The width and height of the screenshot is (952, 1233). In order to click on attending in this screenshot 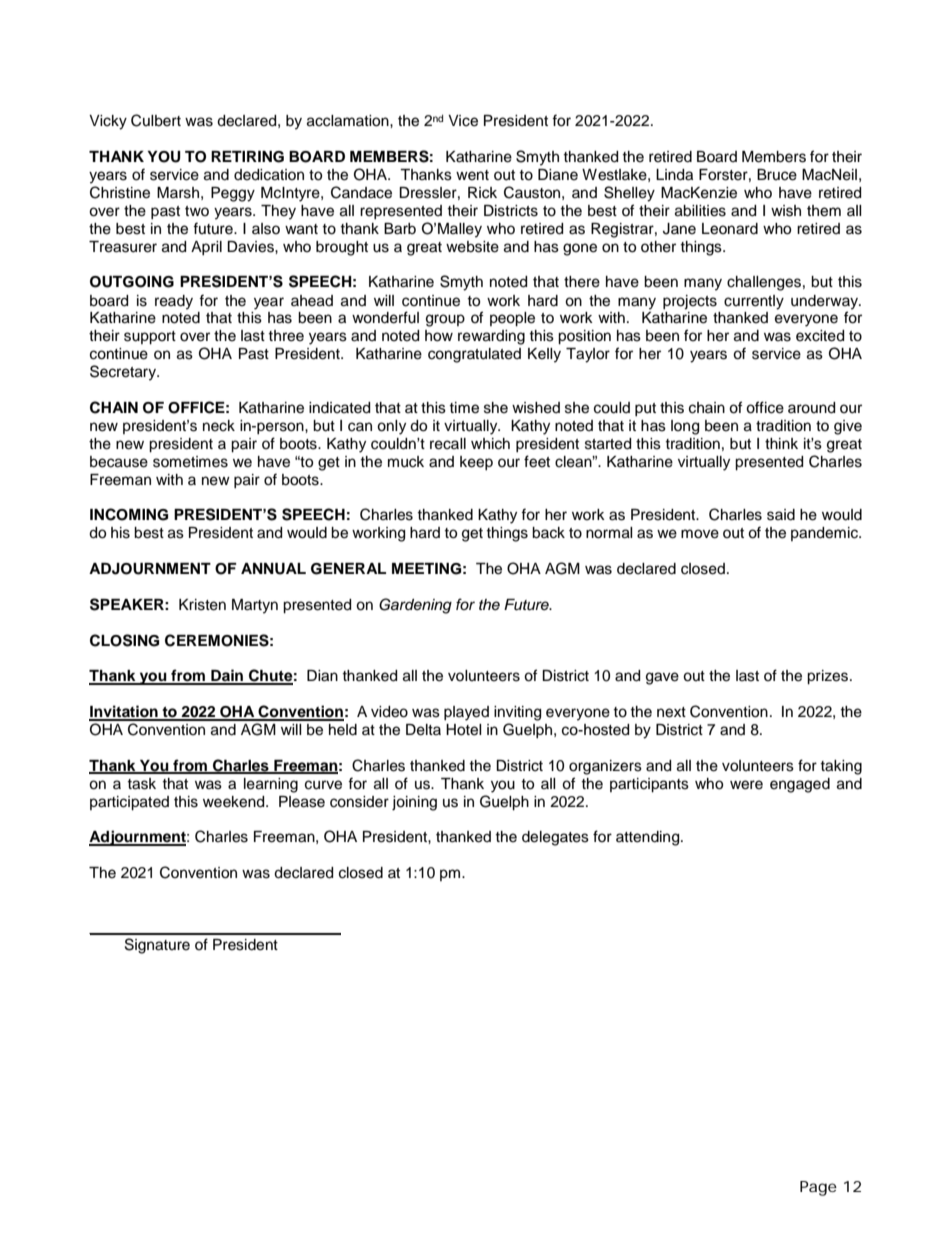, I will do `click(649, 838)`.
